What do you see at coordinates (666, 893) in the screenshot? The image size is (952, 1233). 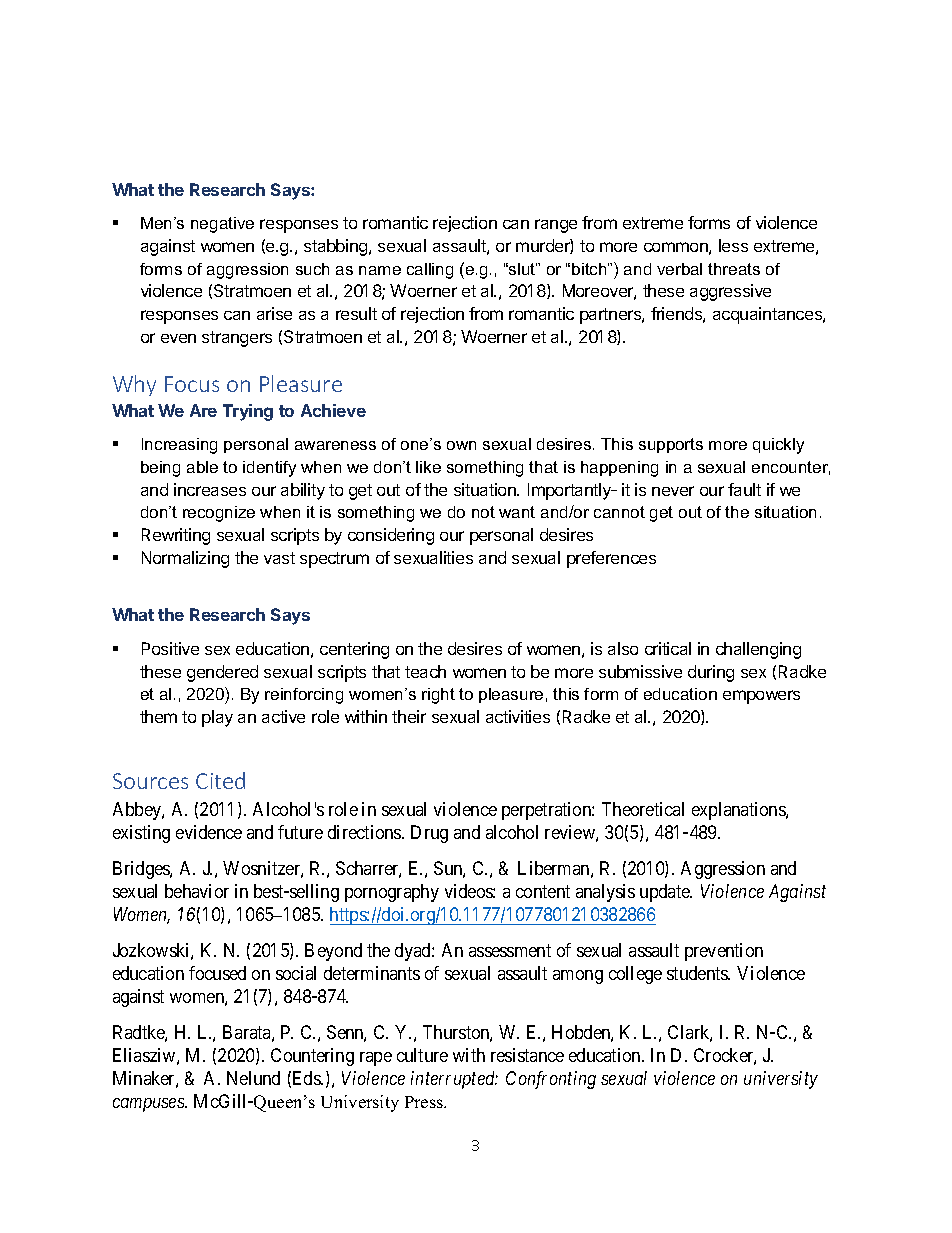 I see `update` at bounding box center [666, 893].
